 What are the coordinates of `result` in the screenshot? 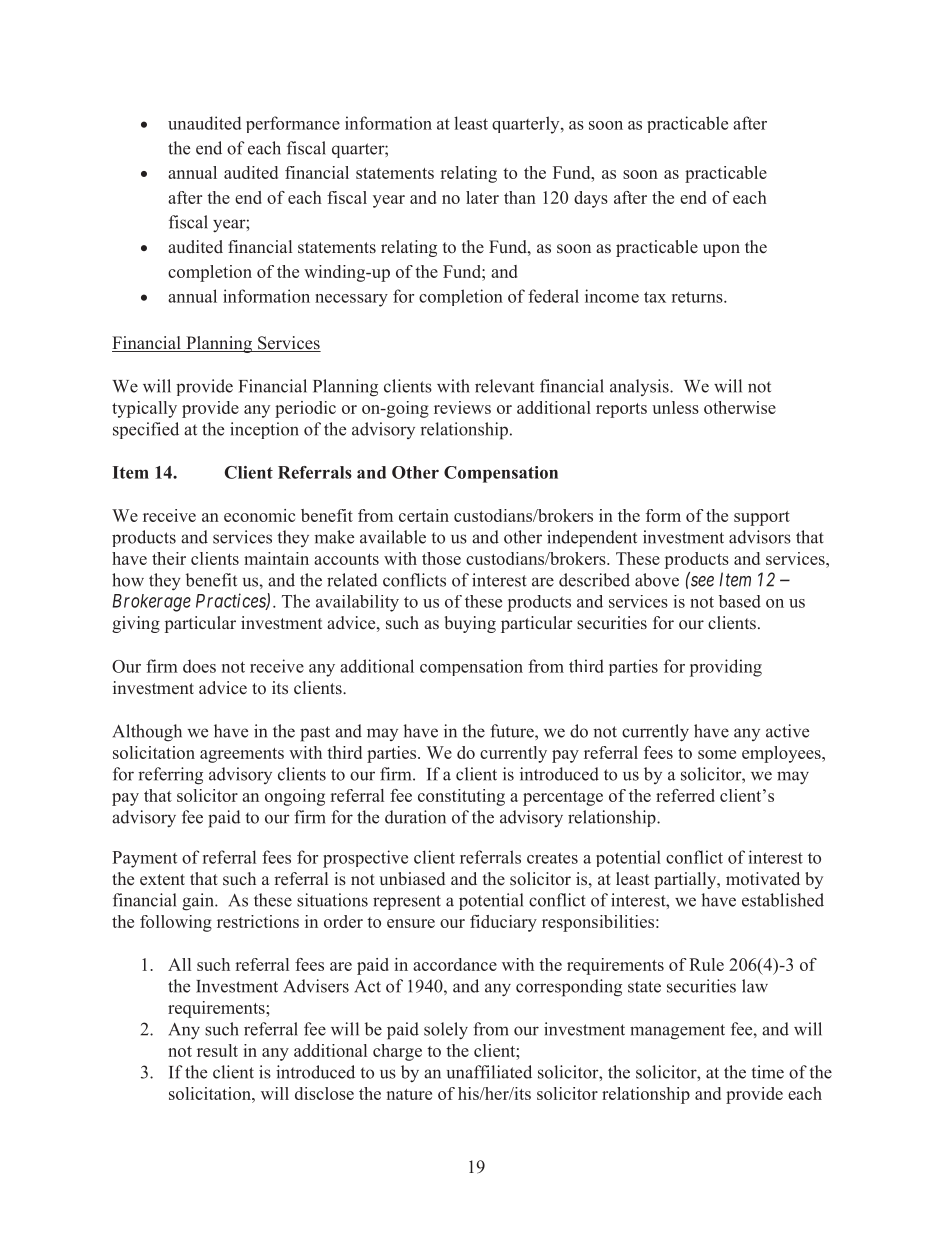 It's located at (217, 1050).
